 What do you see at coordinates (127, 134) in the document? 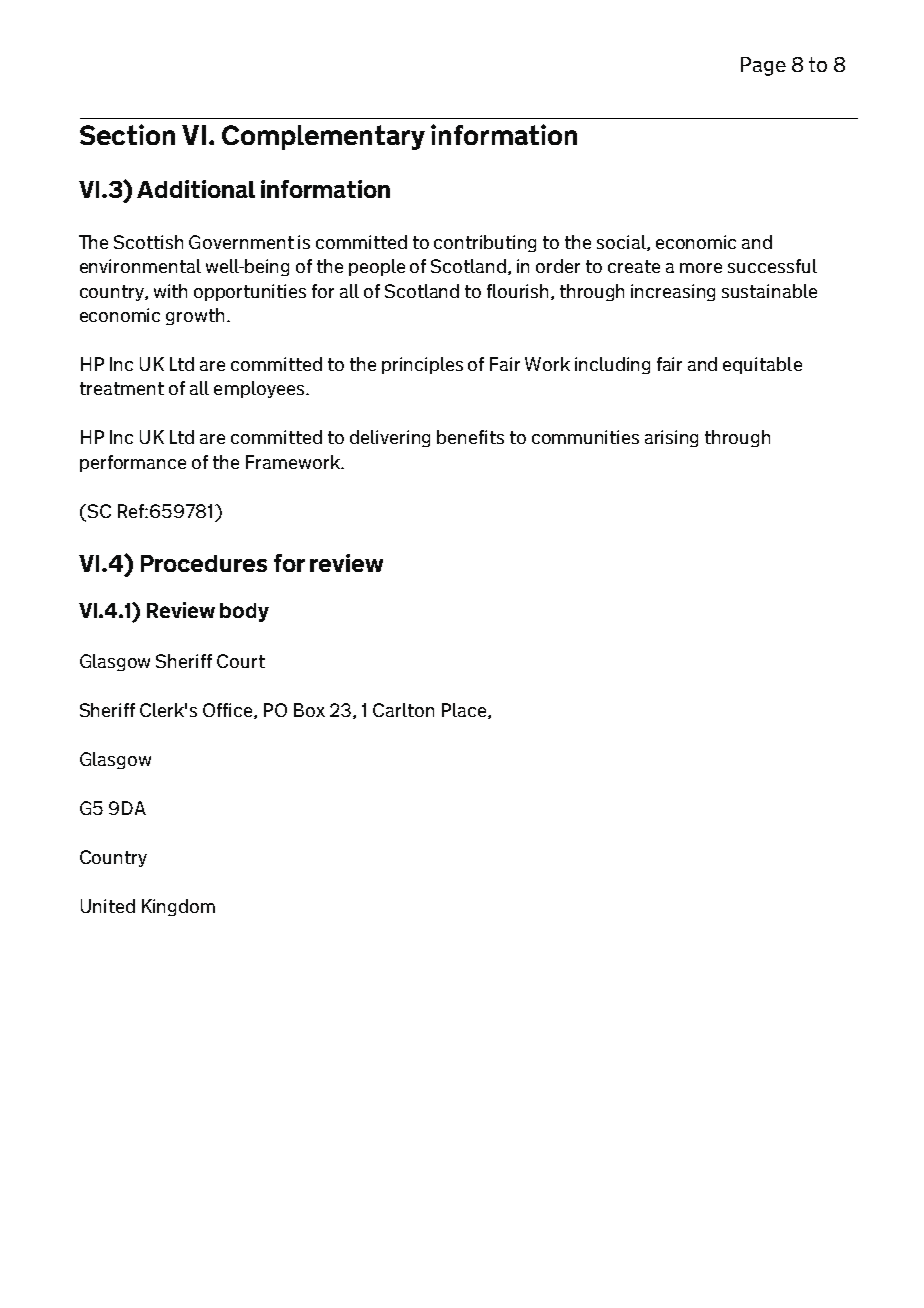
I see `Section` at bounding box center [127, 134].
